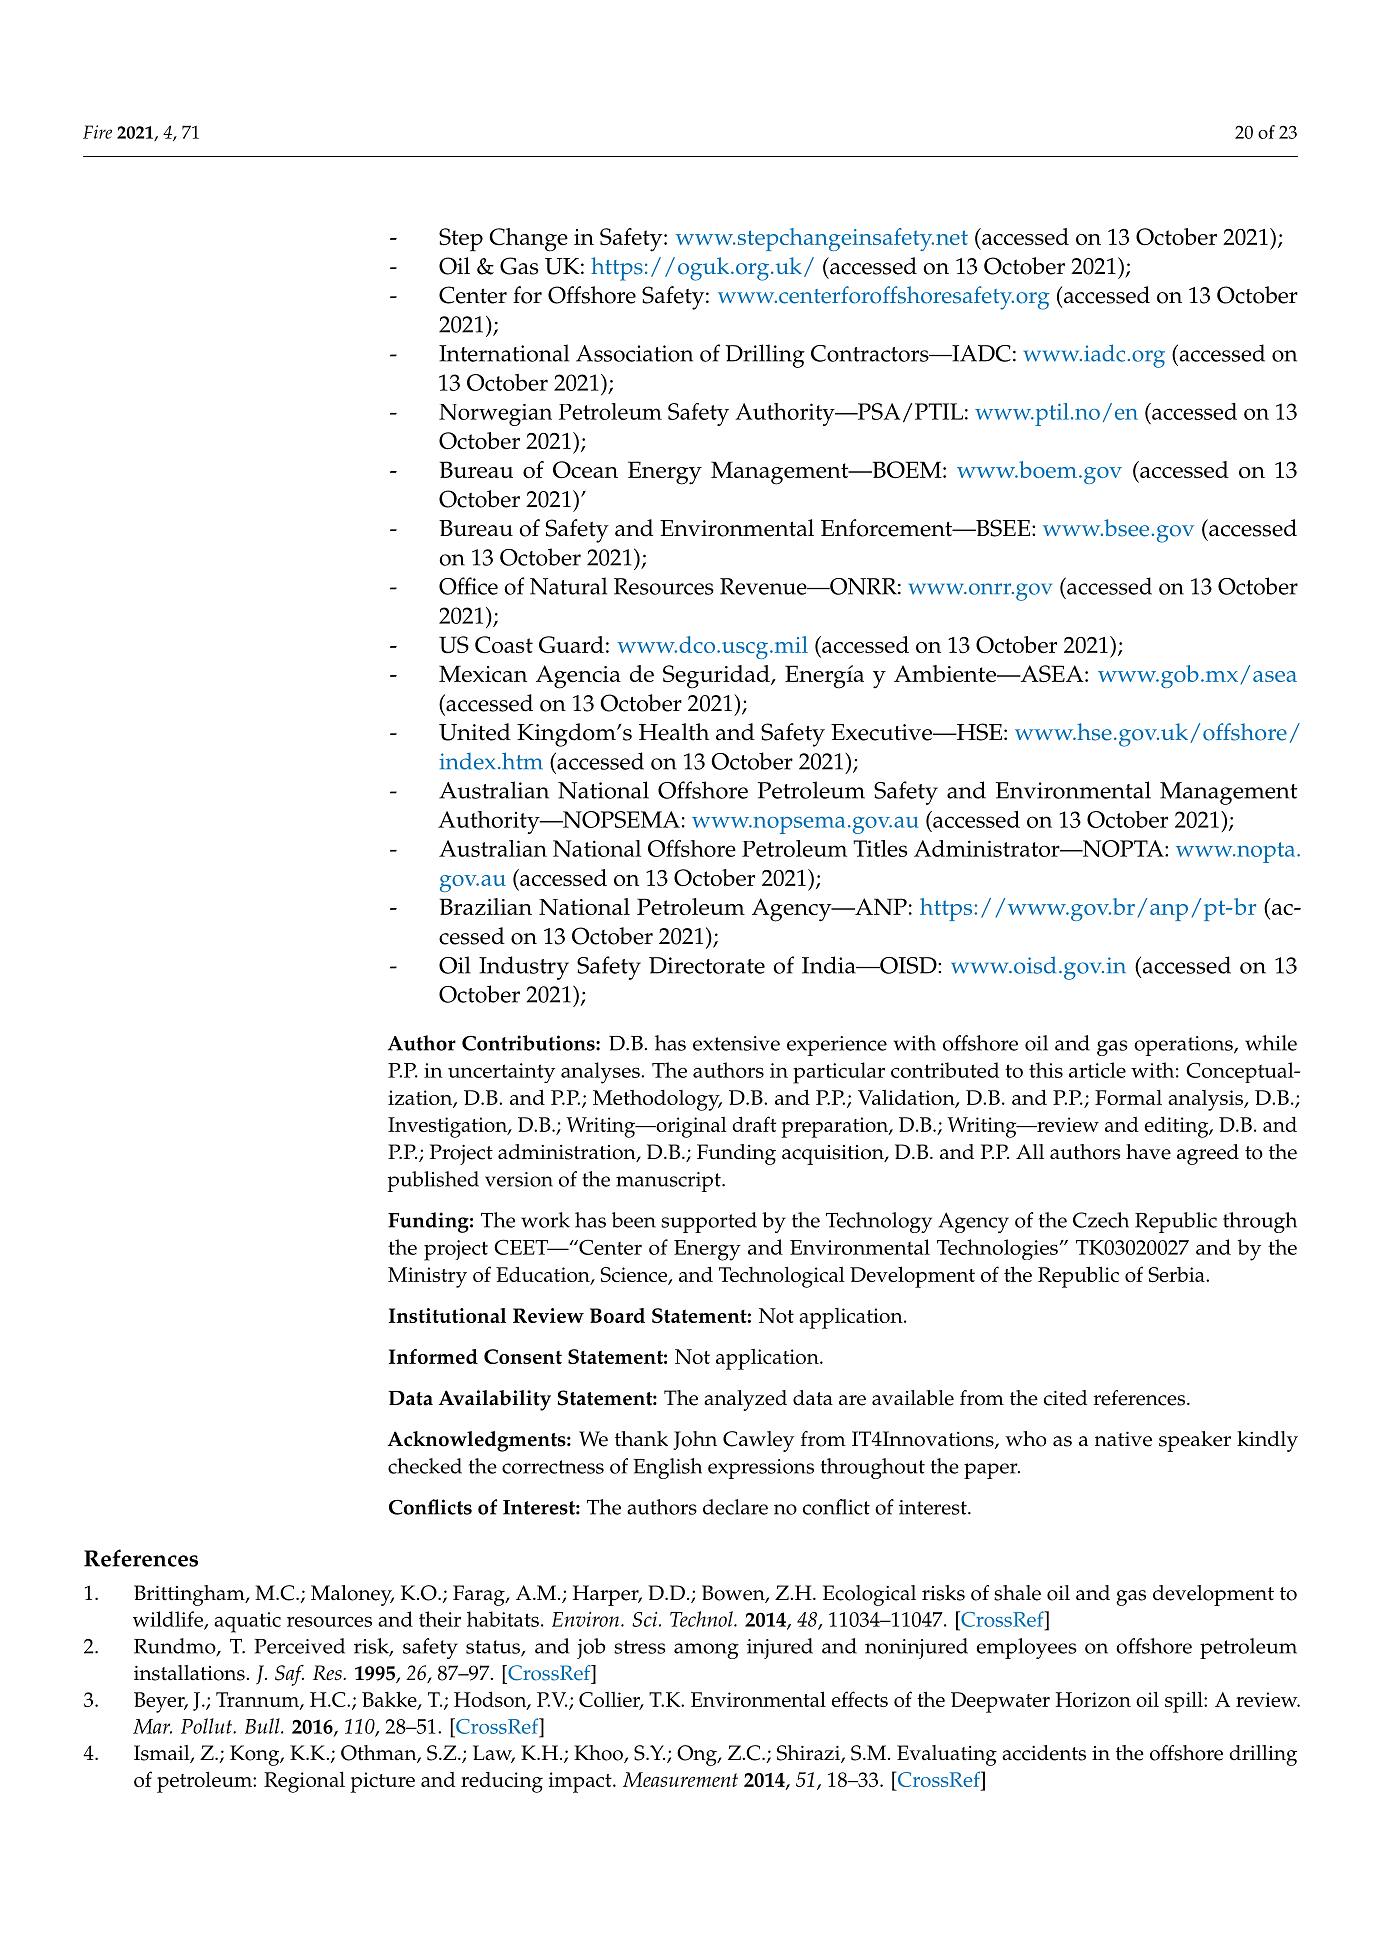 This screenshot has height=1954, width=1381. What do you see at coordinates (475, 732) in the screenshot?
I see `United` at bounding box center [475, 732].
